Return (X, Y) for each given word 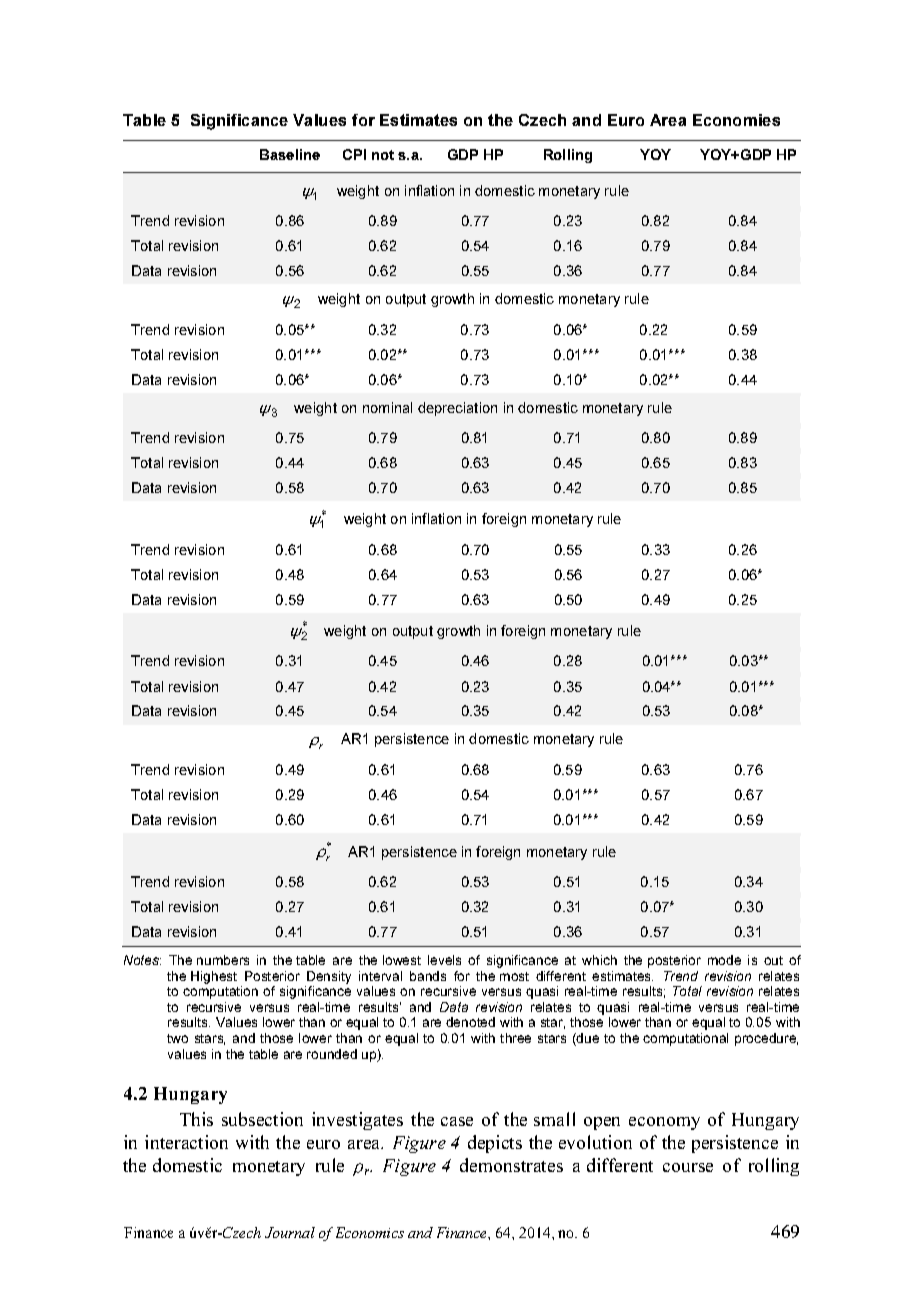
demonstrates (511, 1165)
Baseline (290, 154)
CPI (354, 154)
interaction (186, 1142)
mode (724, 960)
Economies (736, 120)
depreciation (457, 409)
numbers (223, 960)
